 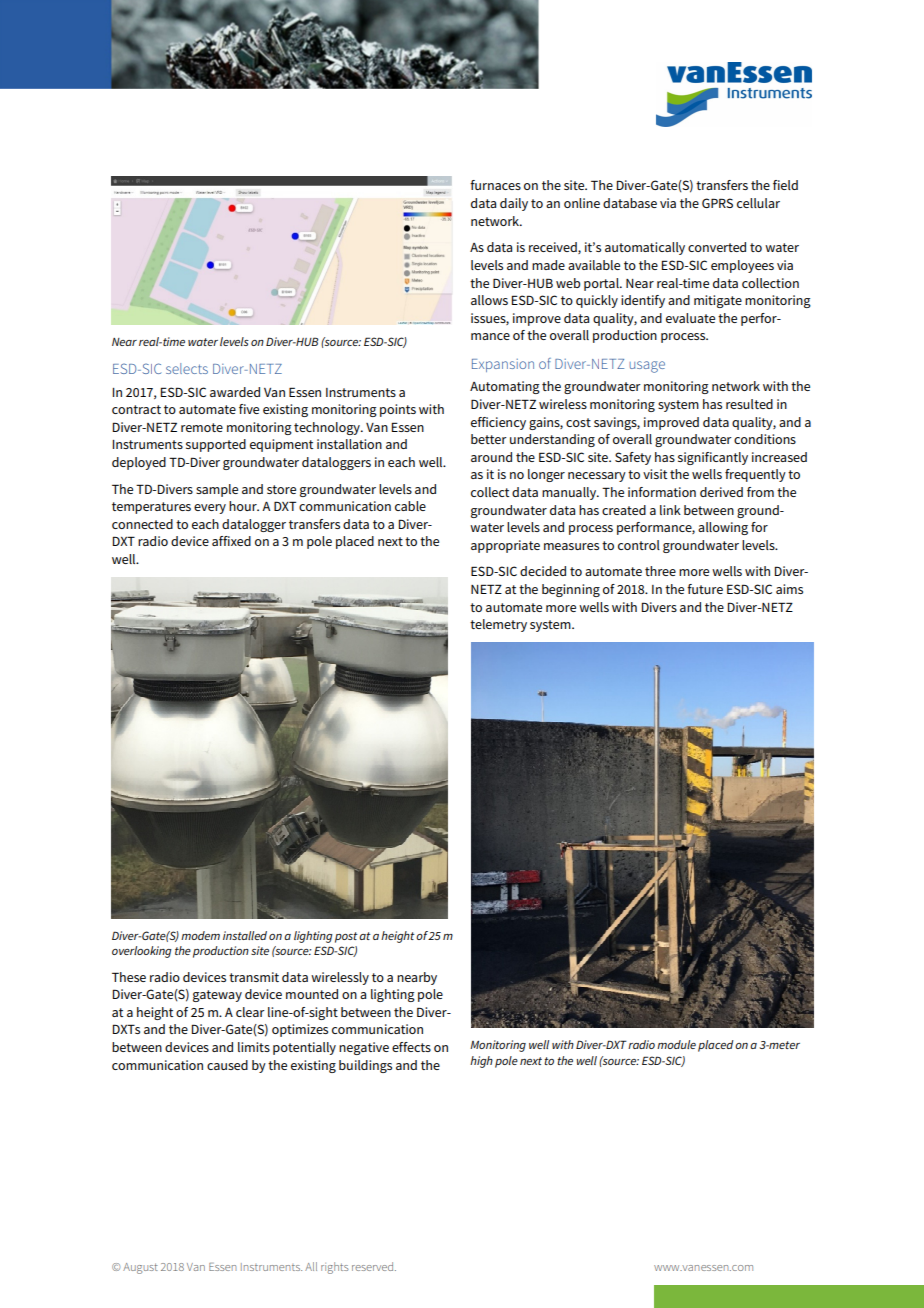 I want to click on August, so click(x=140, y=1268).
